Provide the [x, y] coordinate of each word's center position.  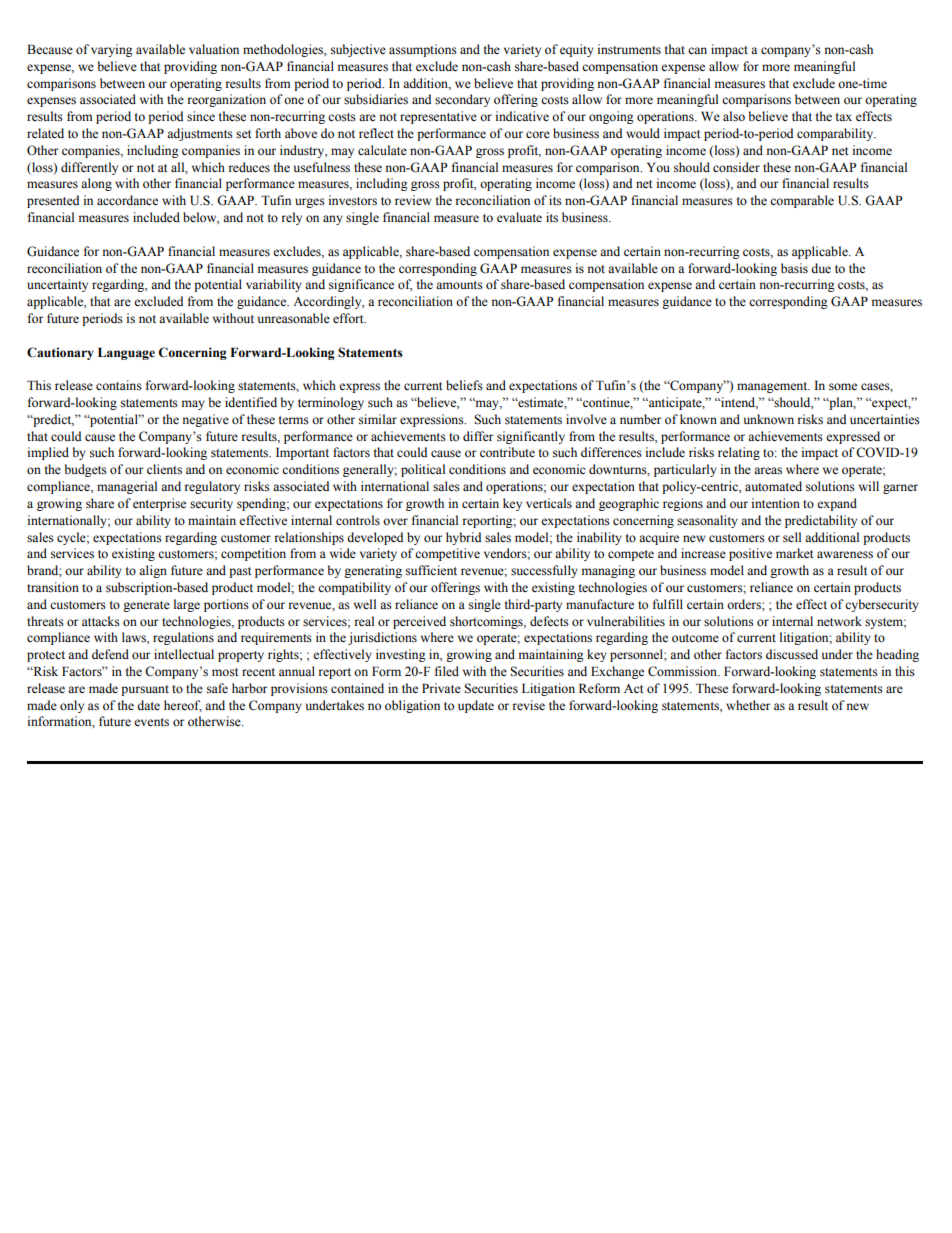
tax [844, 117]
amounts [459, 285]
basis [794, 268]
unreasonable [294, 318]
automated [773, 486]
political [423, 470]
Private [441, 688]
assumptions [423, 50]
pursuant [145, 690]
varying [112, 50]
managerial [127, 487]
